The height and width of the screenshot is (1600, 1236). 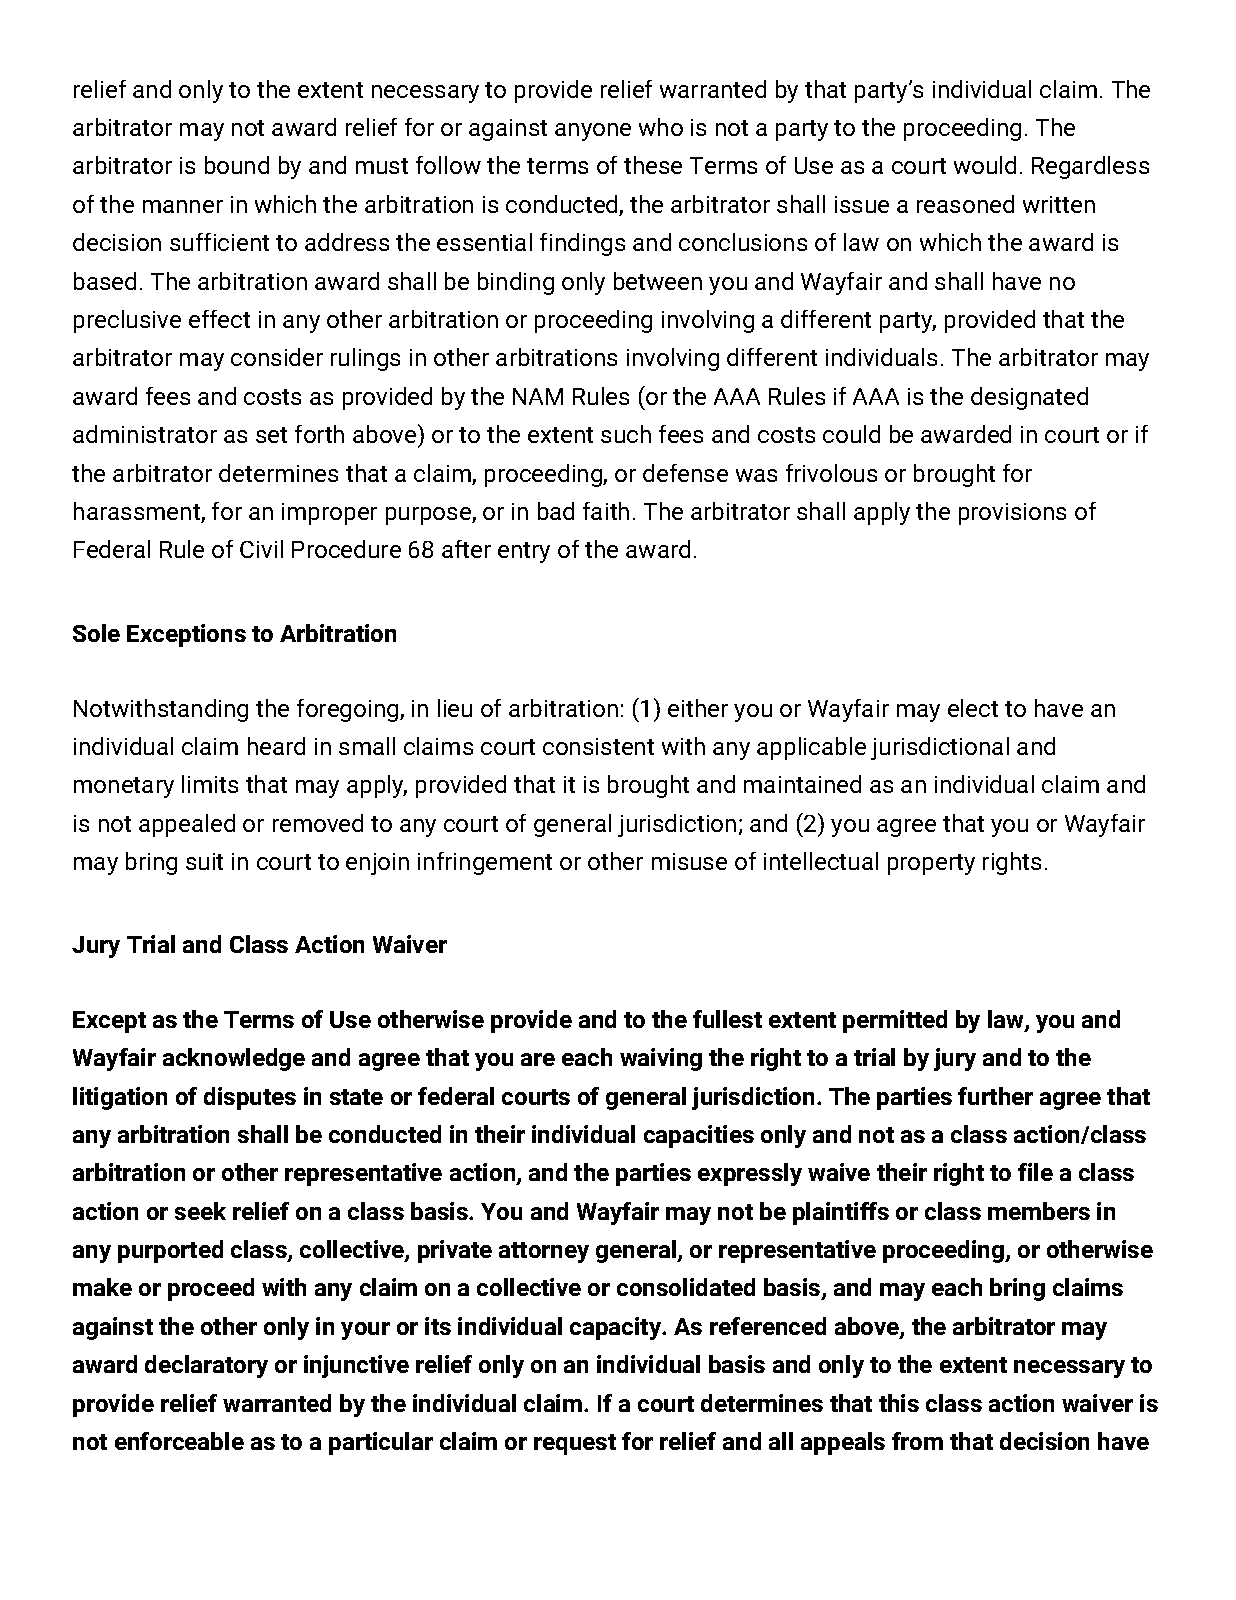 What do you see at coordinates (985, 165) in the screenshot?
I see `would` at bounding box center [985, 165].
